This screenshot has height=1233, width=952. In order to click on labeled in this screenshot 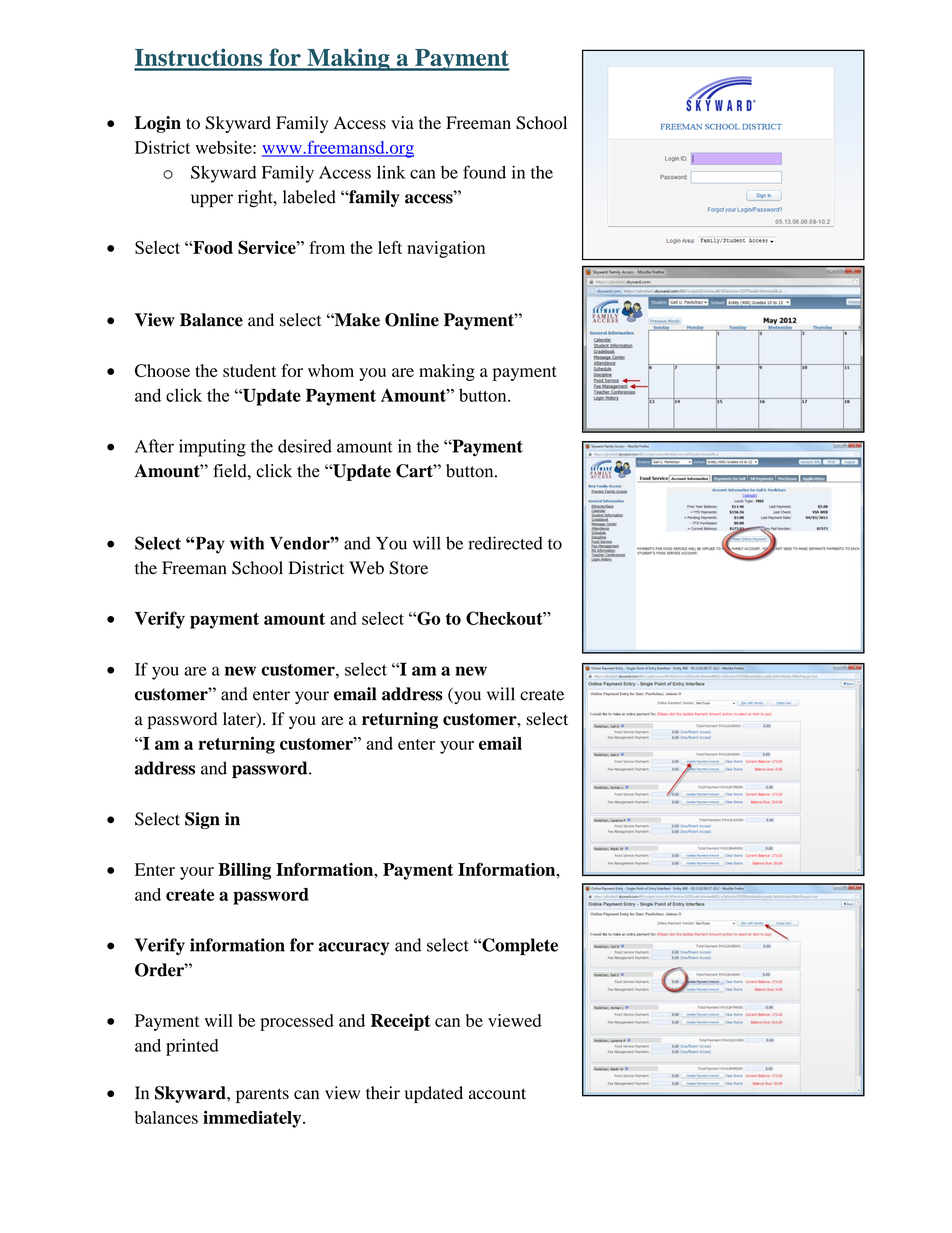, I will do `click(309, 197)`.
